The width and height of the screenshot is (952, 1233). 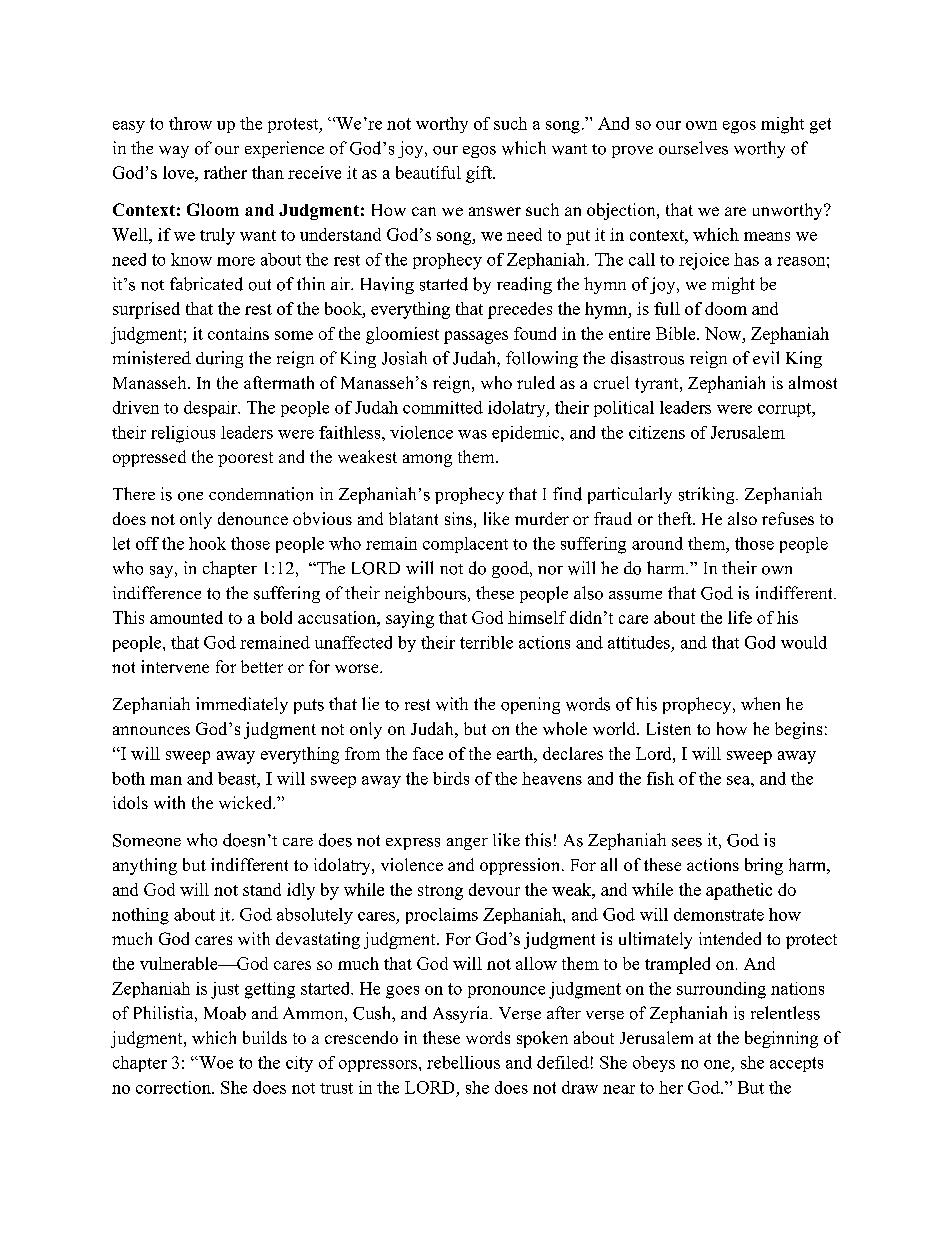 What do you see at coordinates (472, 434) in the screenshot?
I see `was` at bounding box center [472, 434].
